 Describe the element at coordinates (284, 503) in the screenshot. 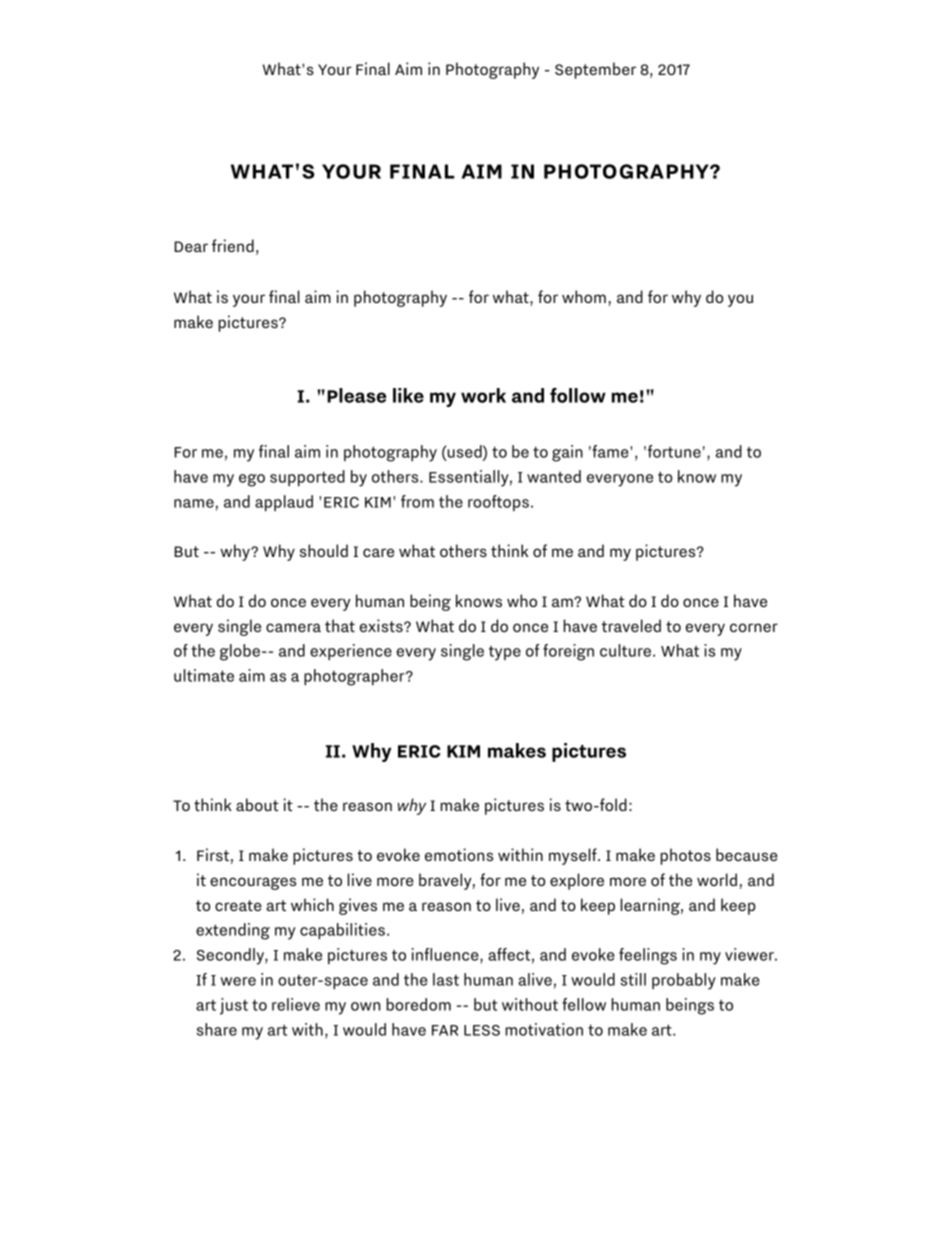

I see `applaud` at that location.
